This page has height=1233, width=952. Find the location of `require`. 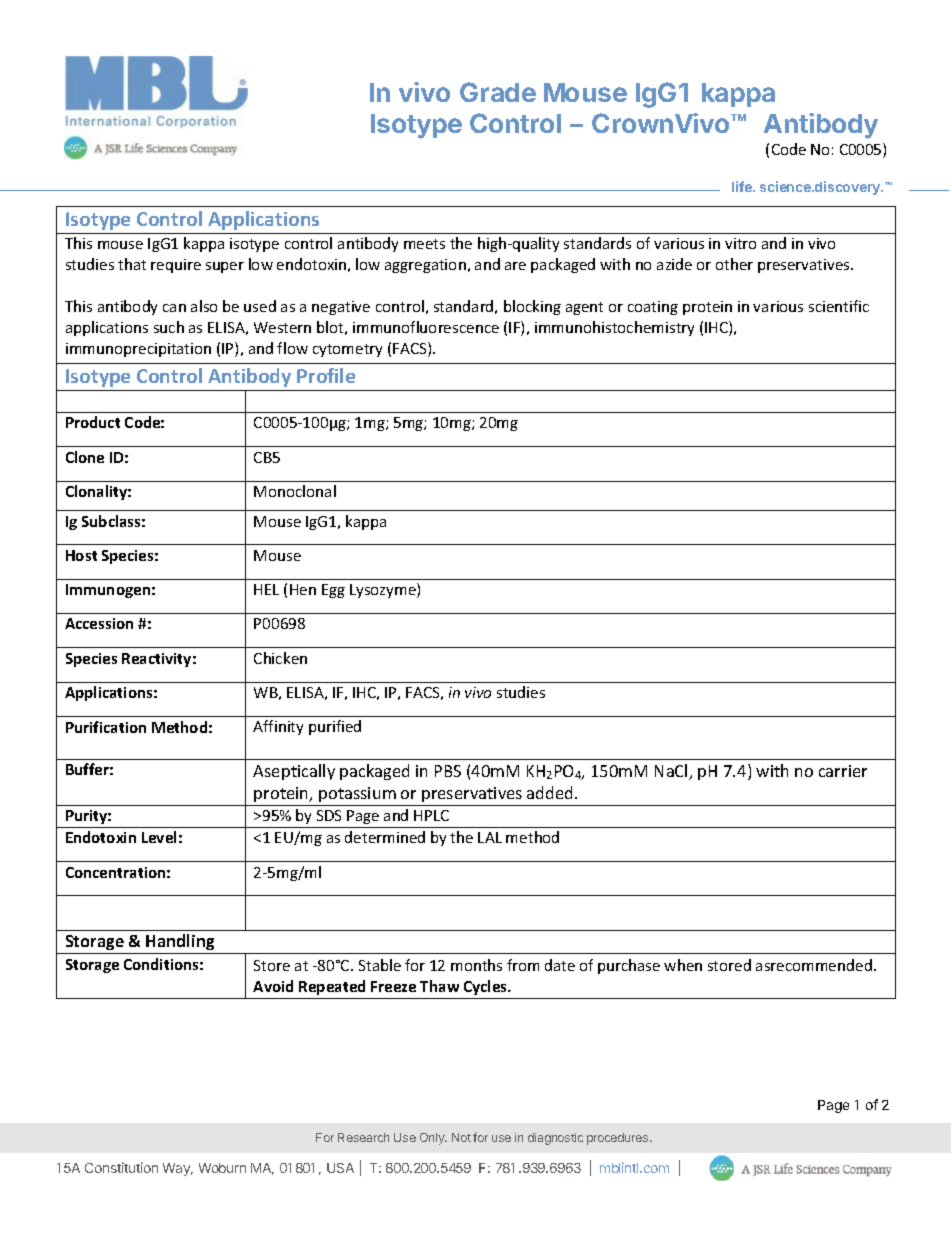

require is located at coordinates (176, 266).
